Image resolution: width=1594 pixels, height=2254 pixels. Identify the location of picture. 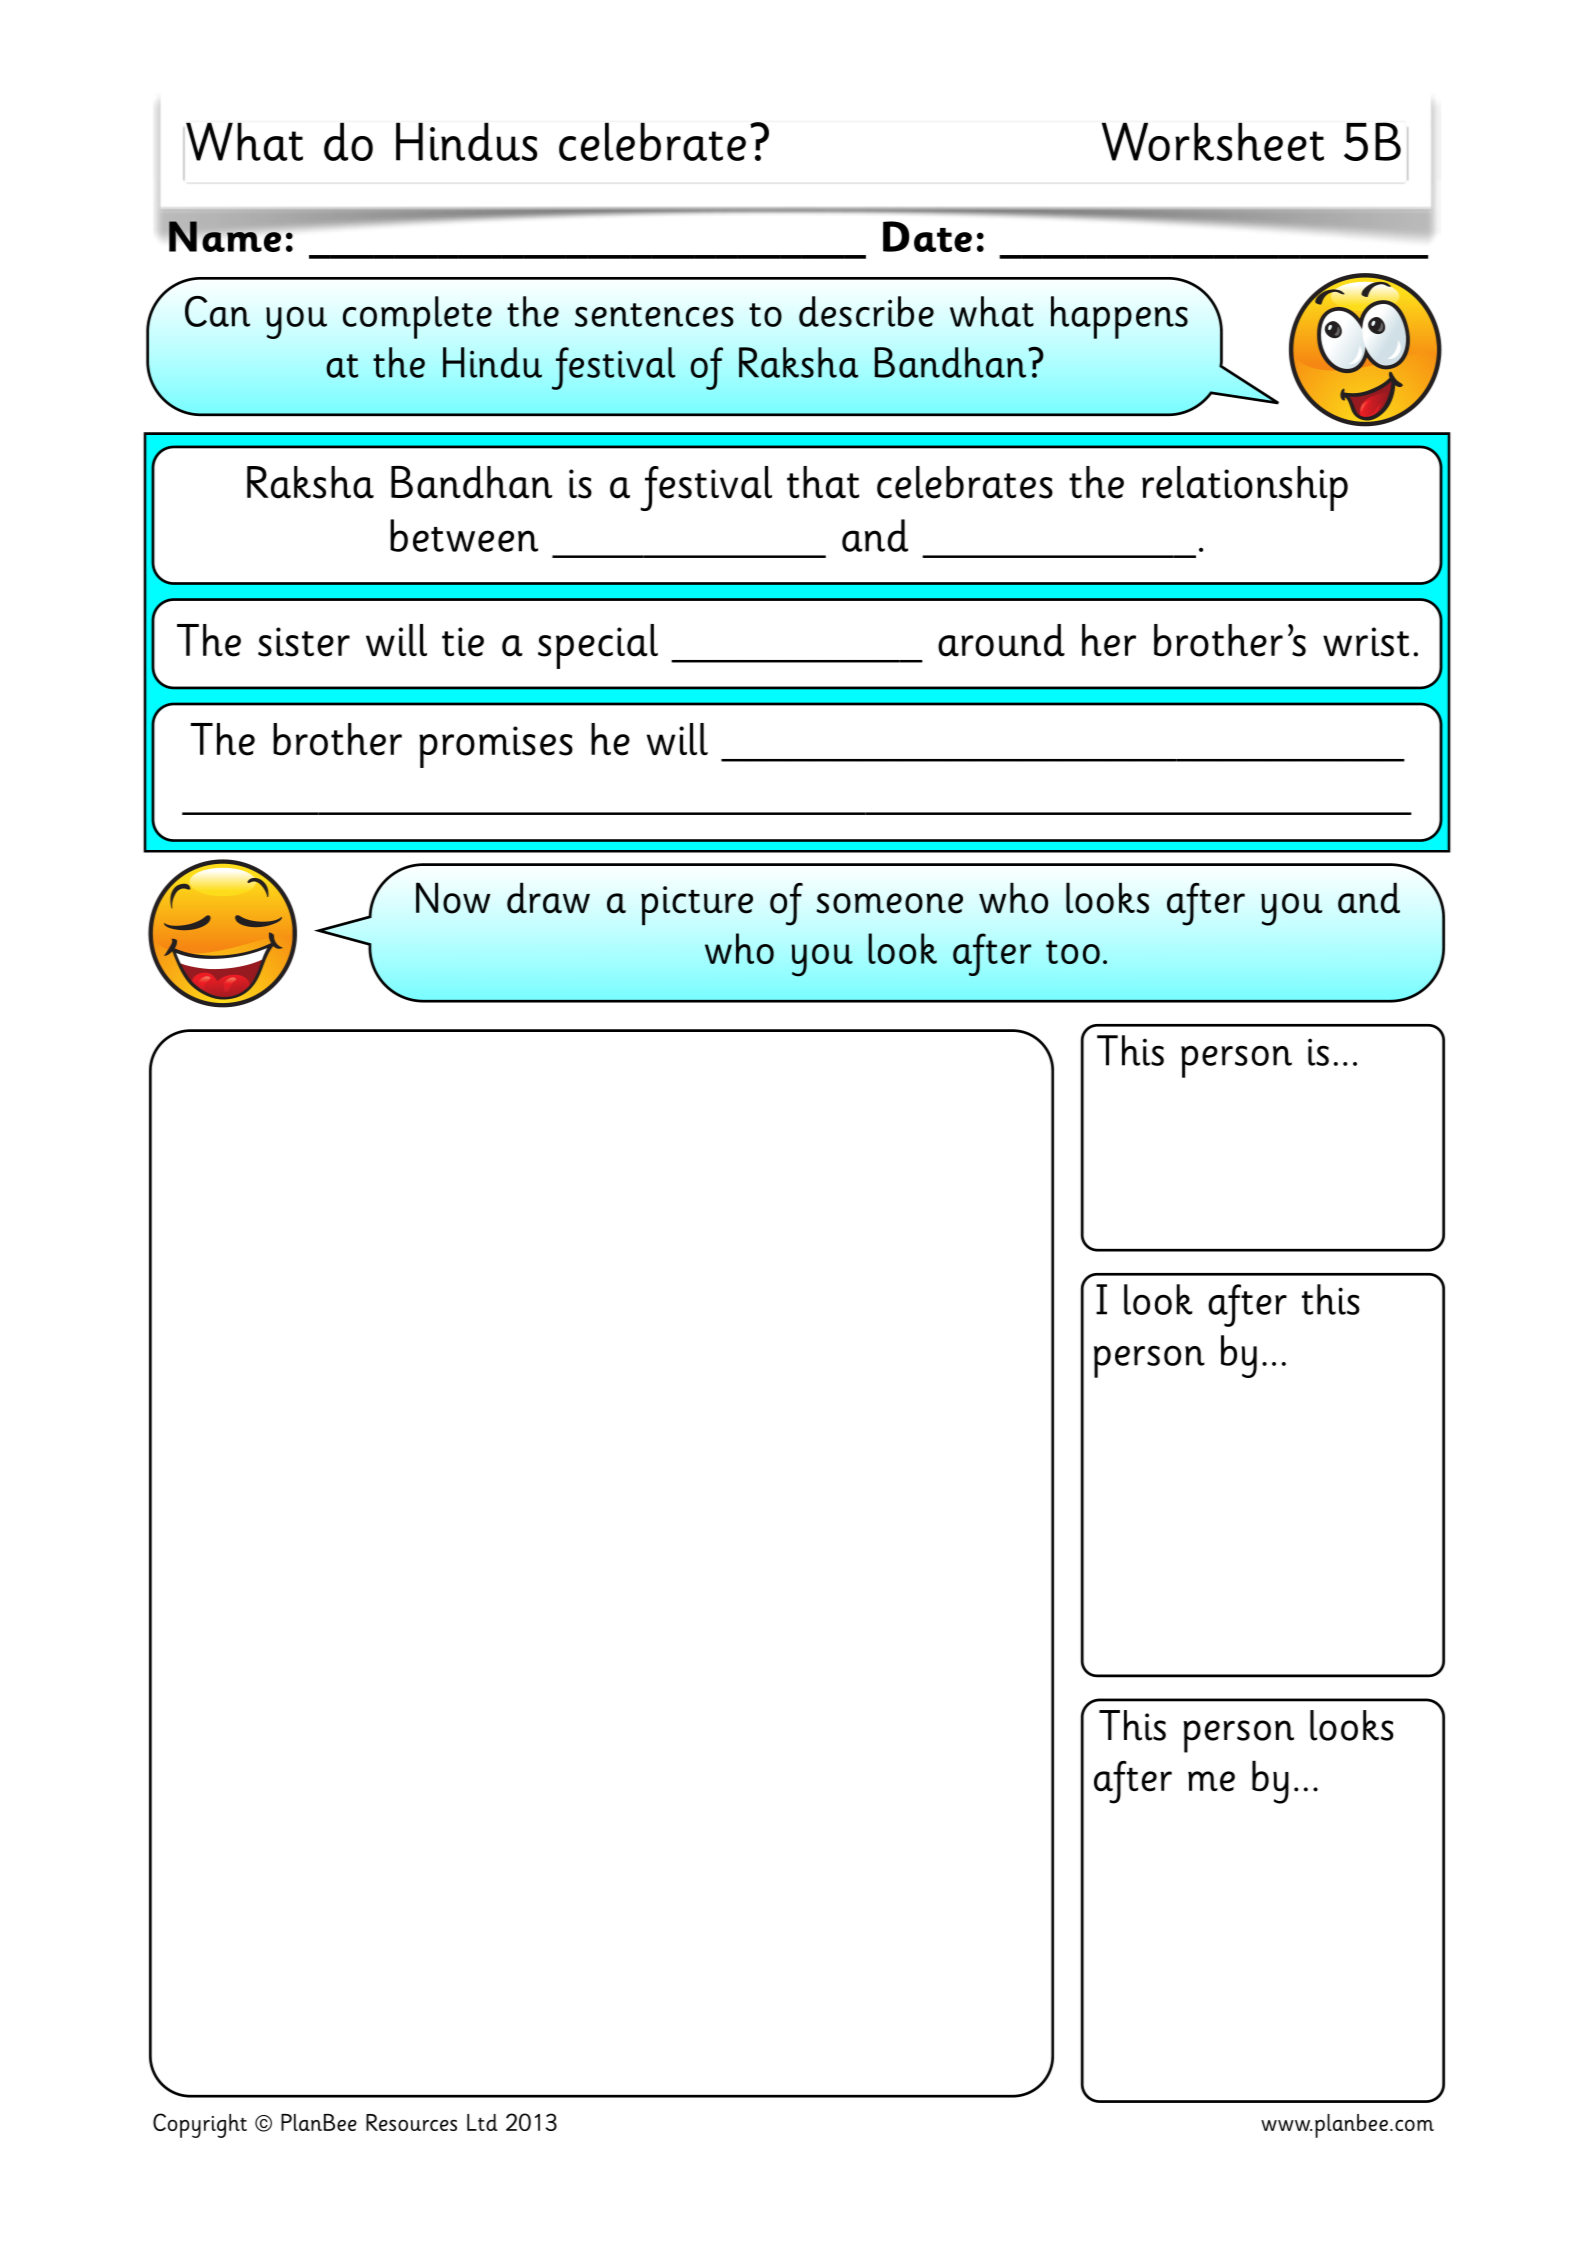
(697, 905).
